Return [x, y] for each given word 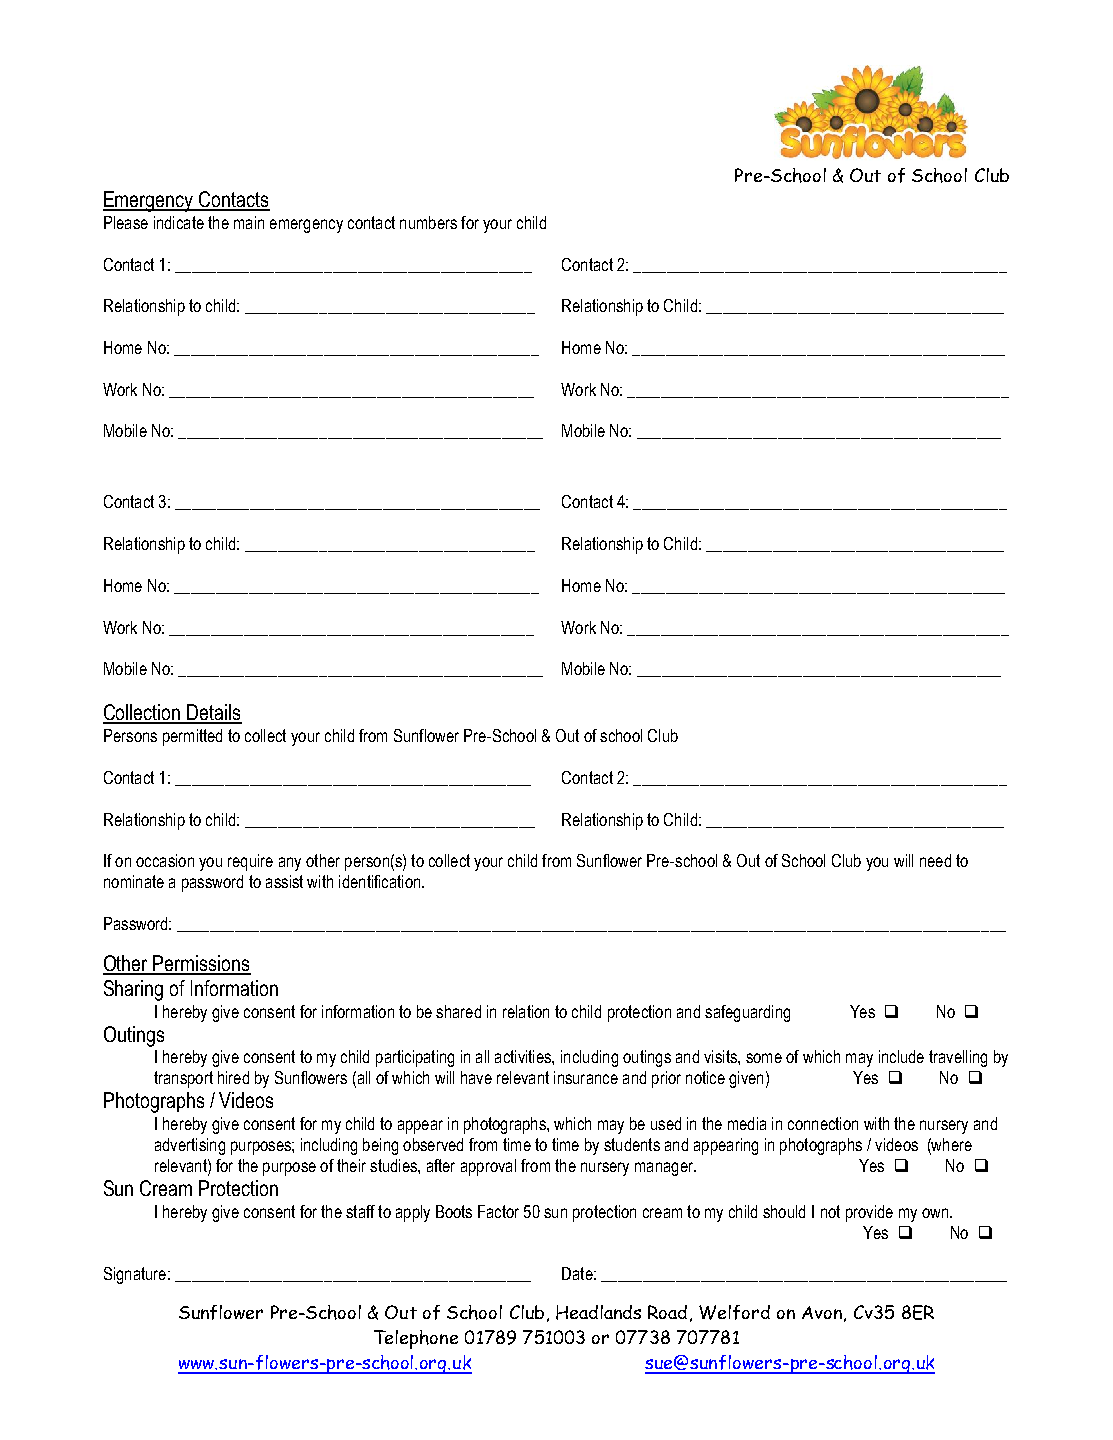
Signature [135, 1275]
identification [379, 881]
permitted [192, 737]
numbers [428, 222]
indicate [179, 222]
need [935, 860]
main [249, 222]
